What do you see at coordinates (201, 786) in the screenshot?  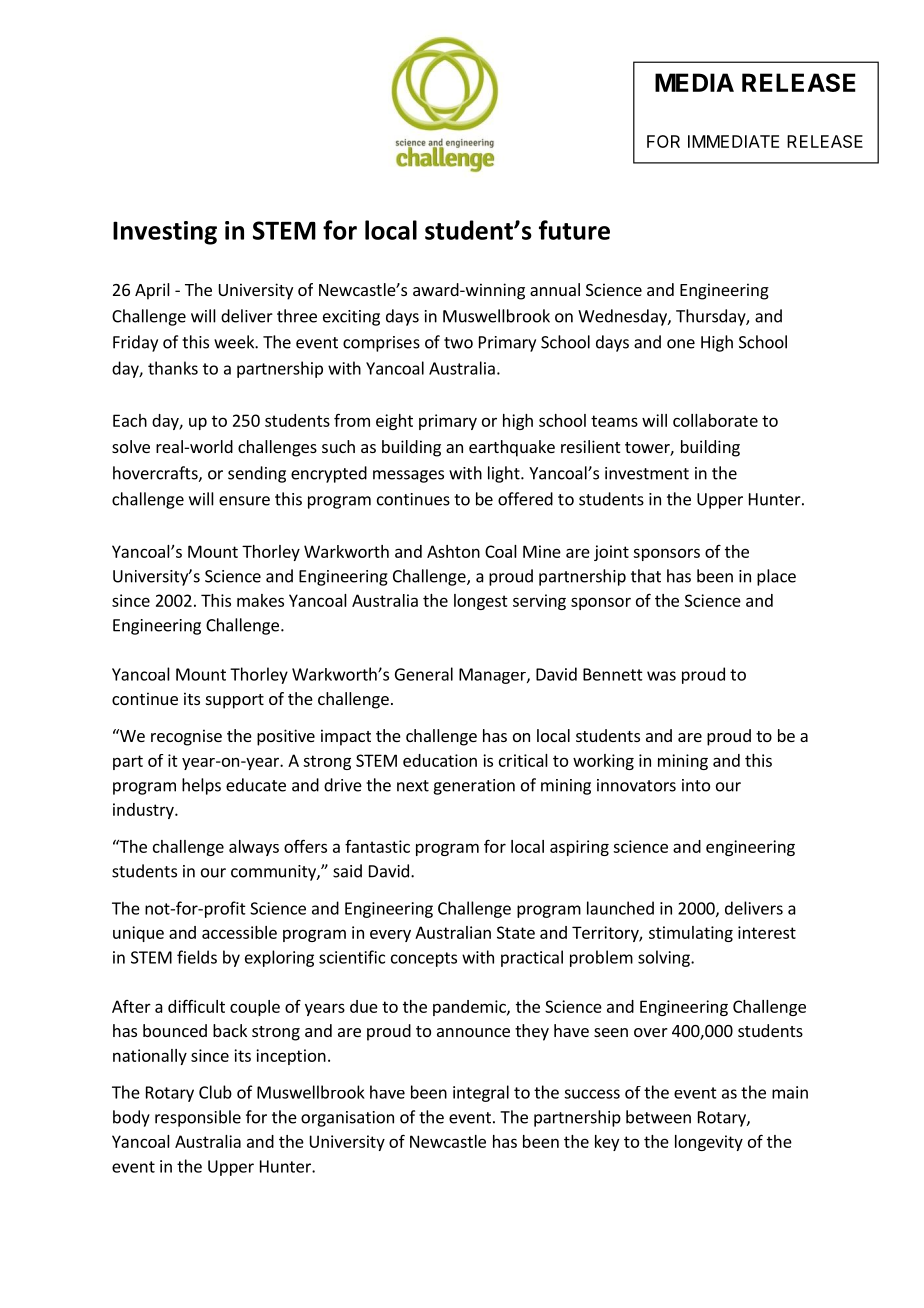 I see `helps` at bounding box center [201, 786].
